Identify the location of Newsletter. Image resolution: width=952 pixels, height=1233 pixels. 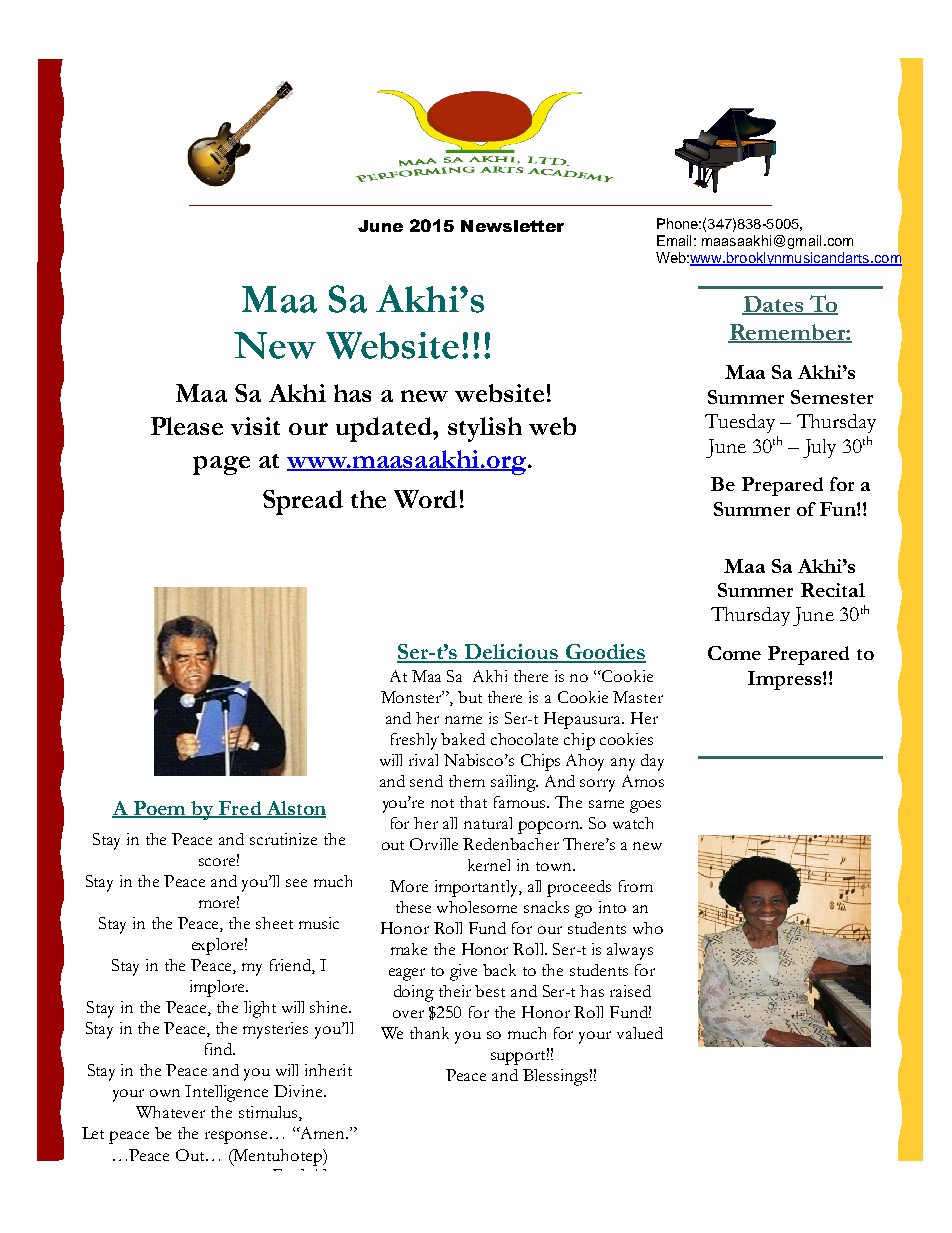
(512, 226).
